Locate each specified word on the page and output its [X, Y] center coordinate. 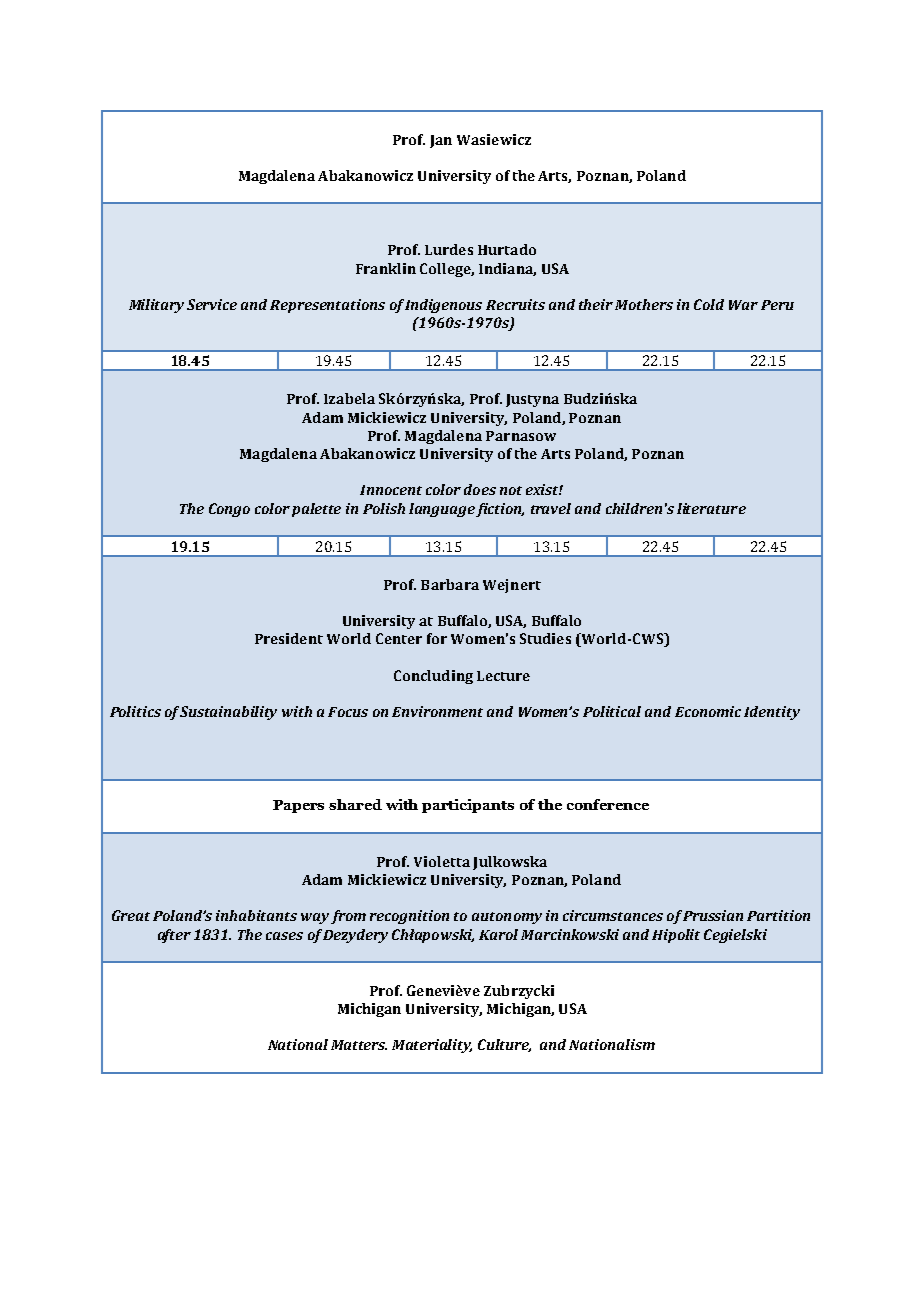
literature [711, 508]
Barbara [450, 584]
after [174, 936]
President [289, 638]
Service [212, 304]
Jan [441, 141]
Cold [709, 304]
